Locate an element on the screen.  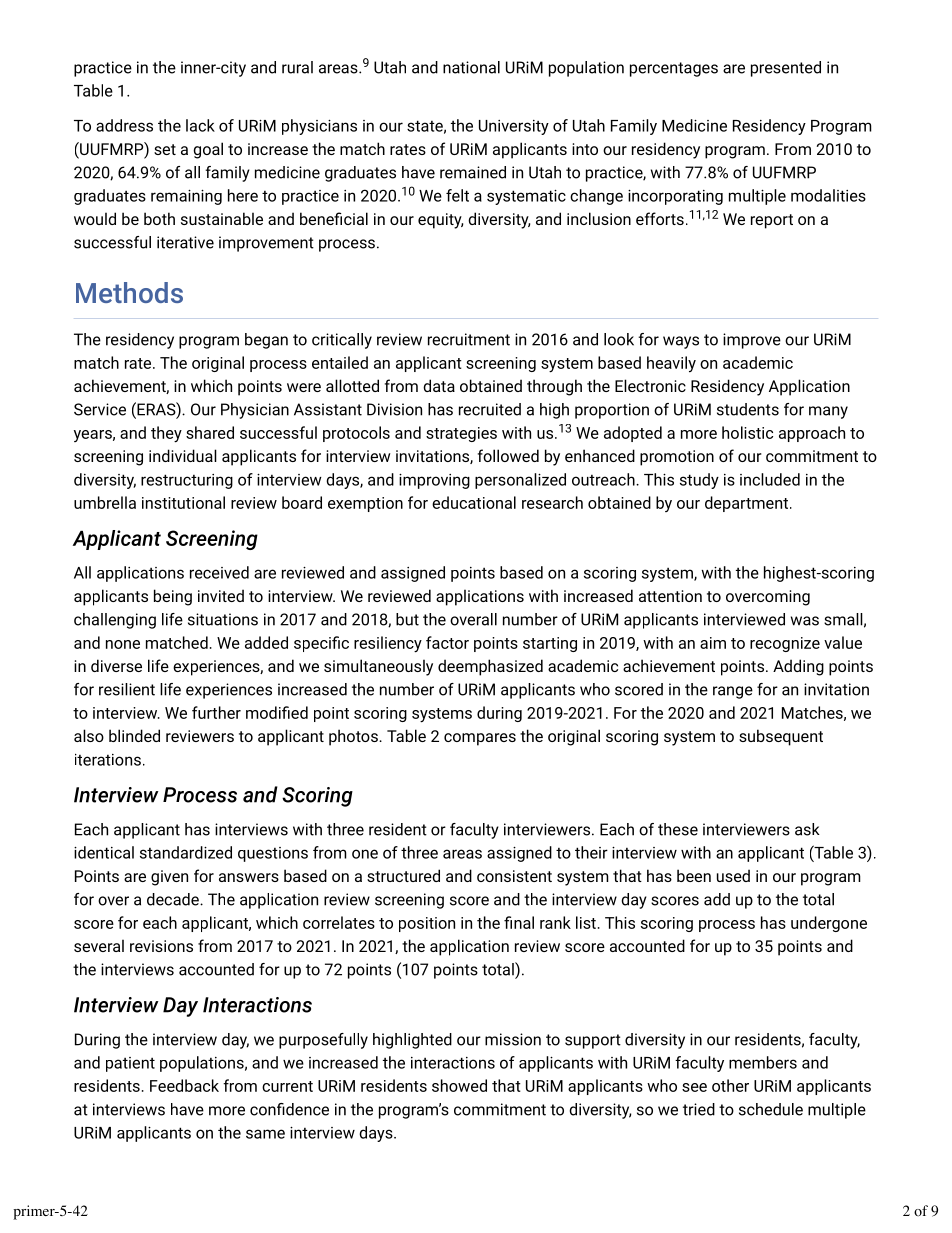
being is located at coordinates (173, 597).
